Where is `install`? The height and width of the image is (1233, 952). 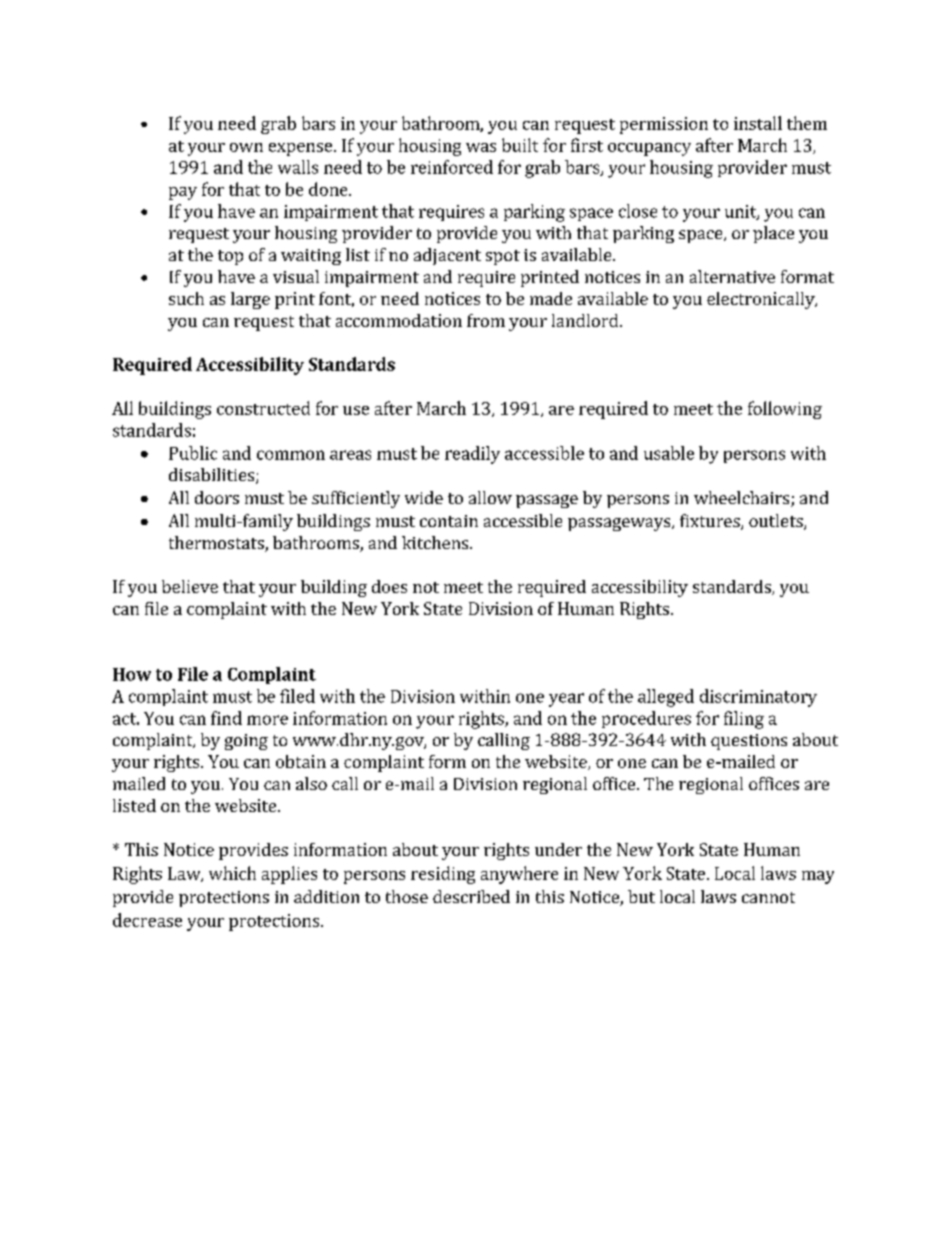 install is located at coordinates (758, 123).
